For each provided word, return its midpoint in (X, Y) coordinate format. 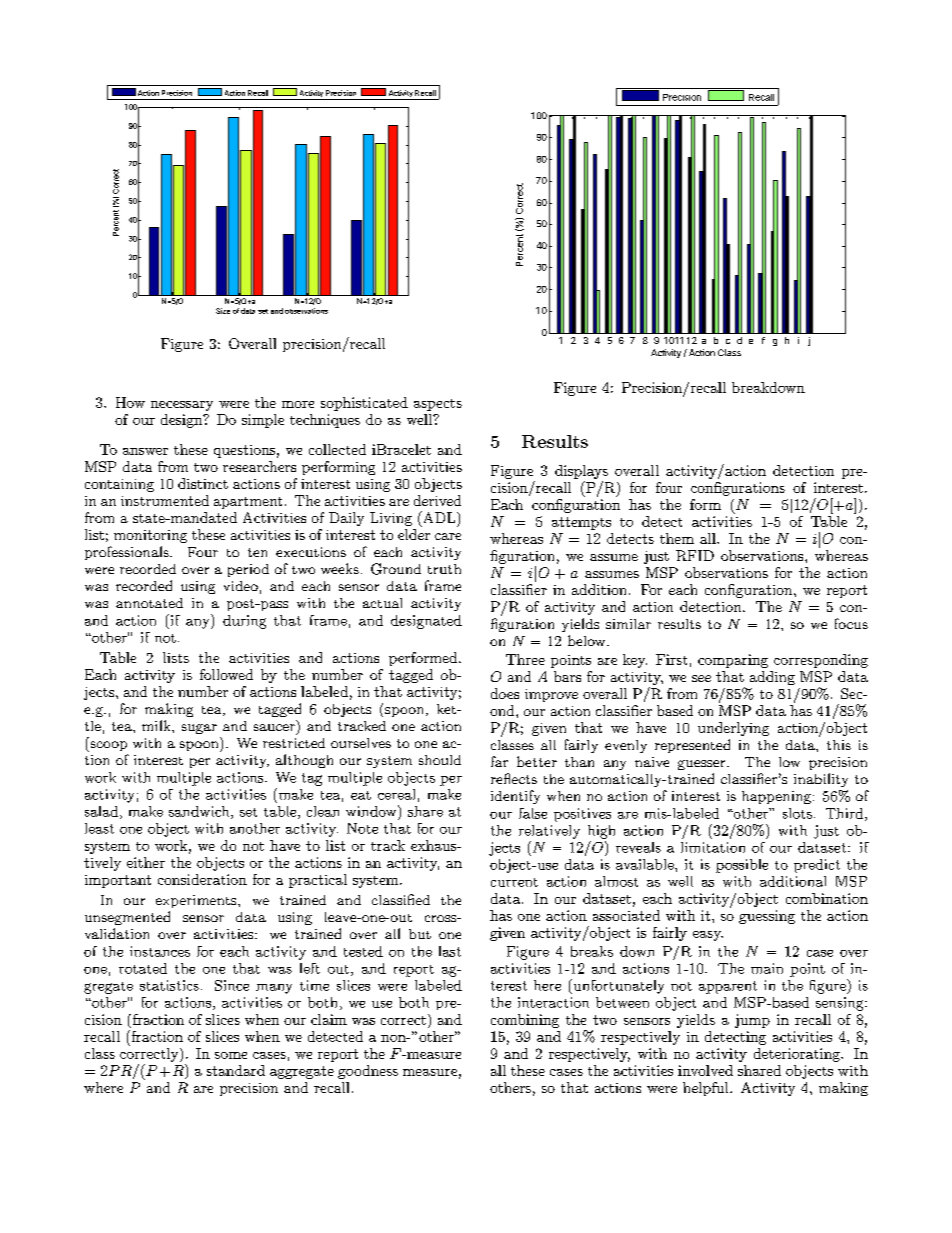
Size (223, 311)
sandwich (200, 812)
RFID (695, 555)
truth (444, 569)
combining (525, 1021)
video (241, 586)
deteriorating (798, 1055)
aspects (438, 405)
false (533, 813)
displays (581, 472)
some (231, 1055)
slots (797, 813)
